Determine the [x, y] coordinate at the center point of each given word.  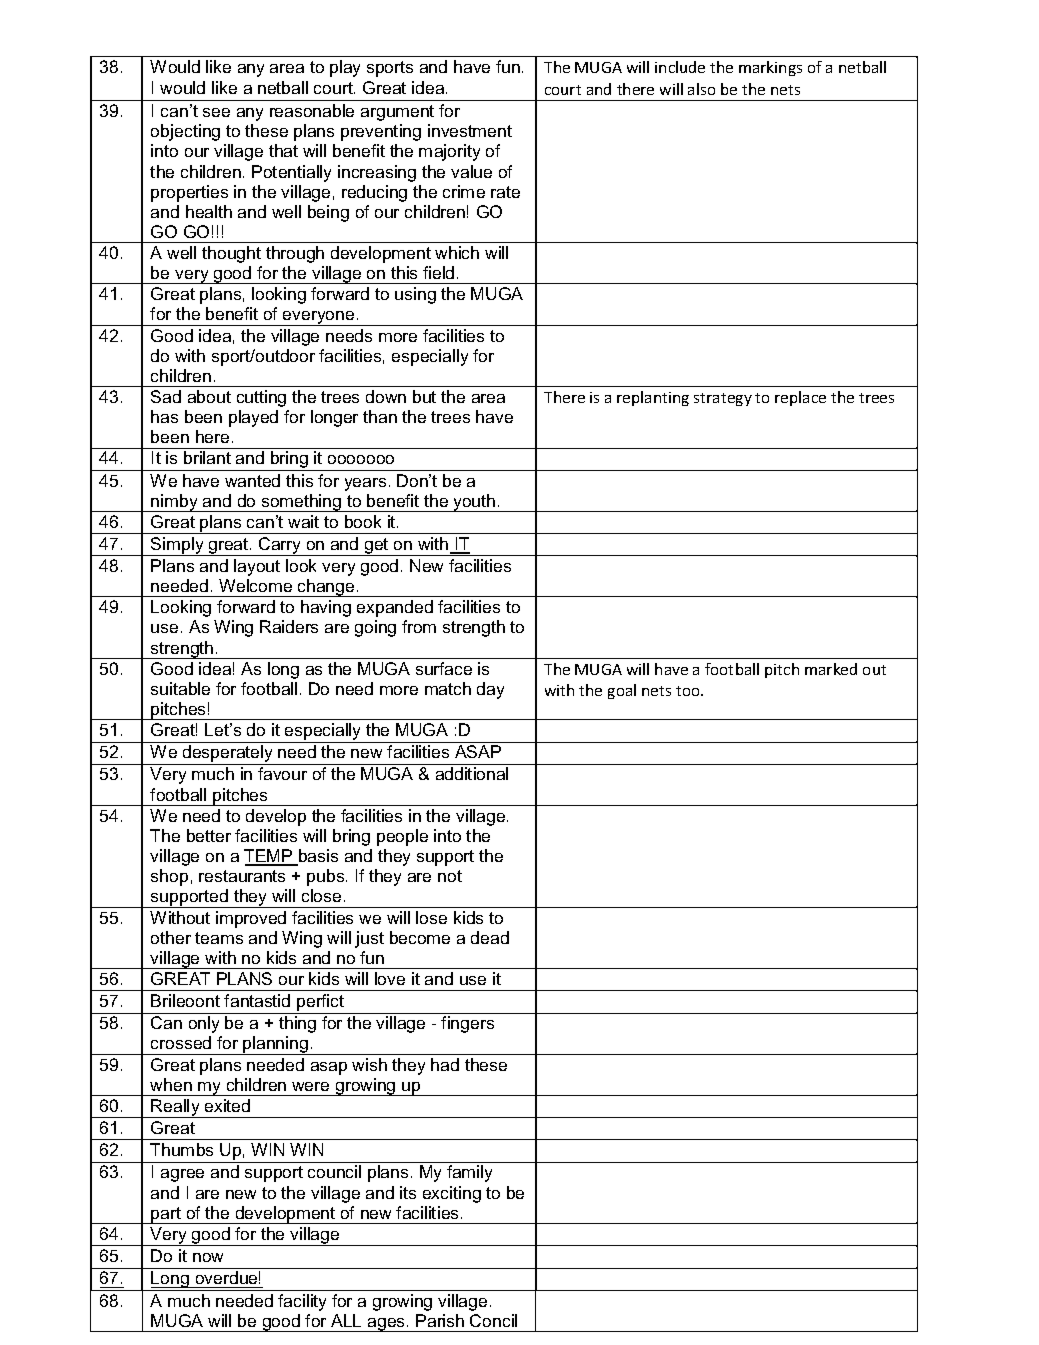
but [424, 396]
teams [219, 938]
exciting [452, 1194]
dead [490, 937]
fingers [467, 1024]
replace [800, 398]
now [208, 1257]
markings [770, 68]
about [209, 396]
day [490, 690]
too [689, 691]
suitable [180, 688]
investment [470, 130]
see [216, 112]
